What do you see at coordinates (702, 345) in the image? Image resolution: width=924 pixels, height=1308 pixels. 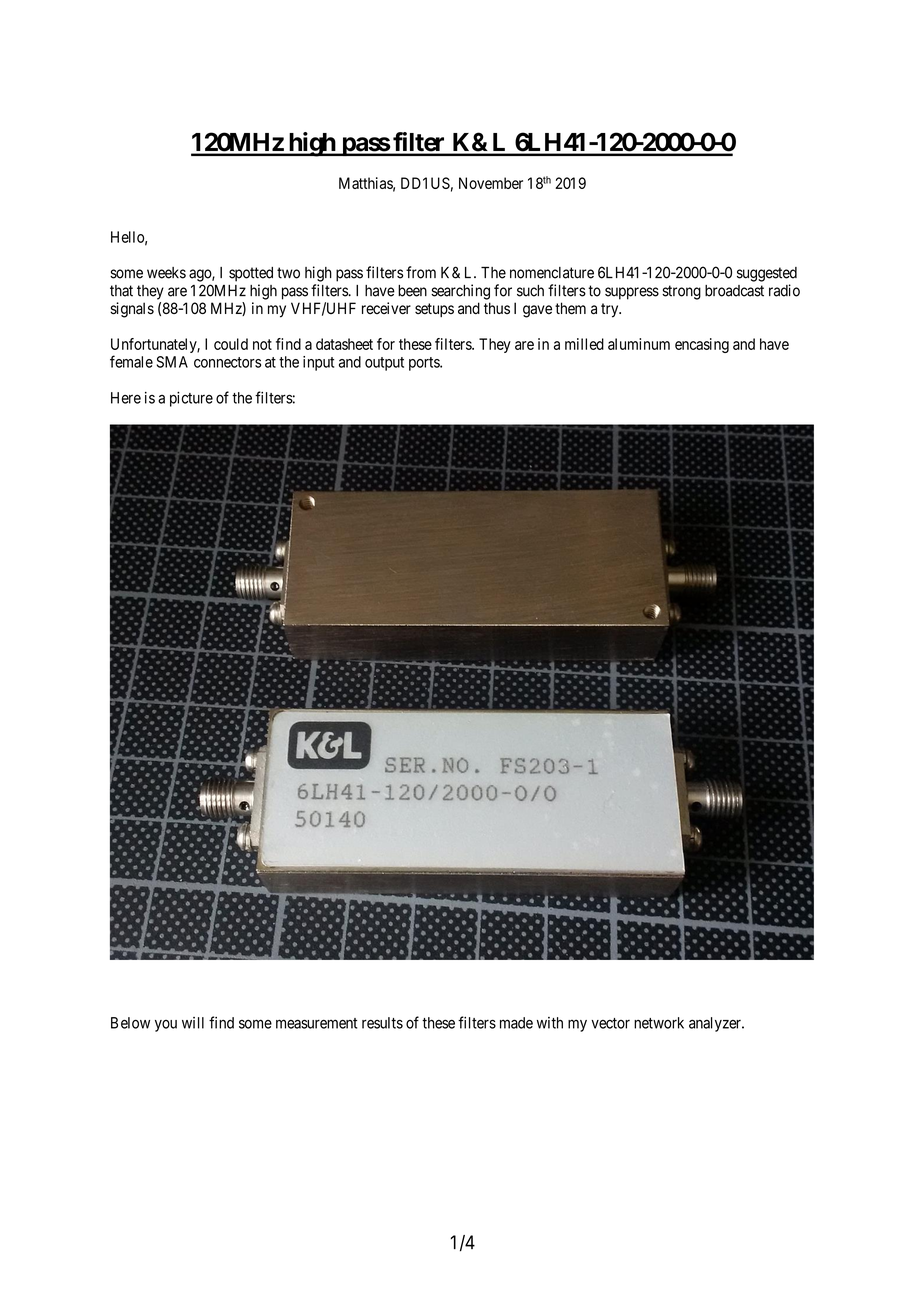 I see `encasing` at bounding box center [702, 345].
